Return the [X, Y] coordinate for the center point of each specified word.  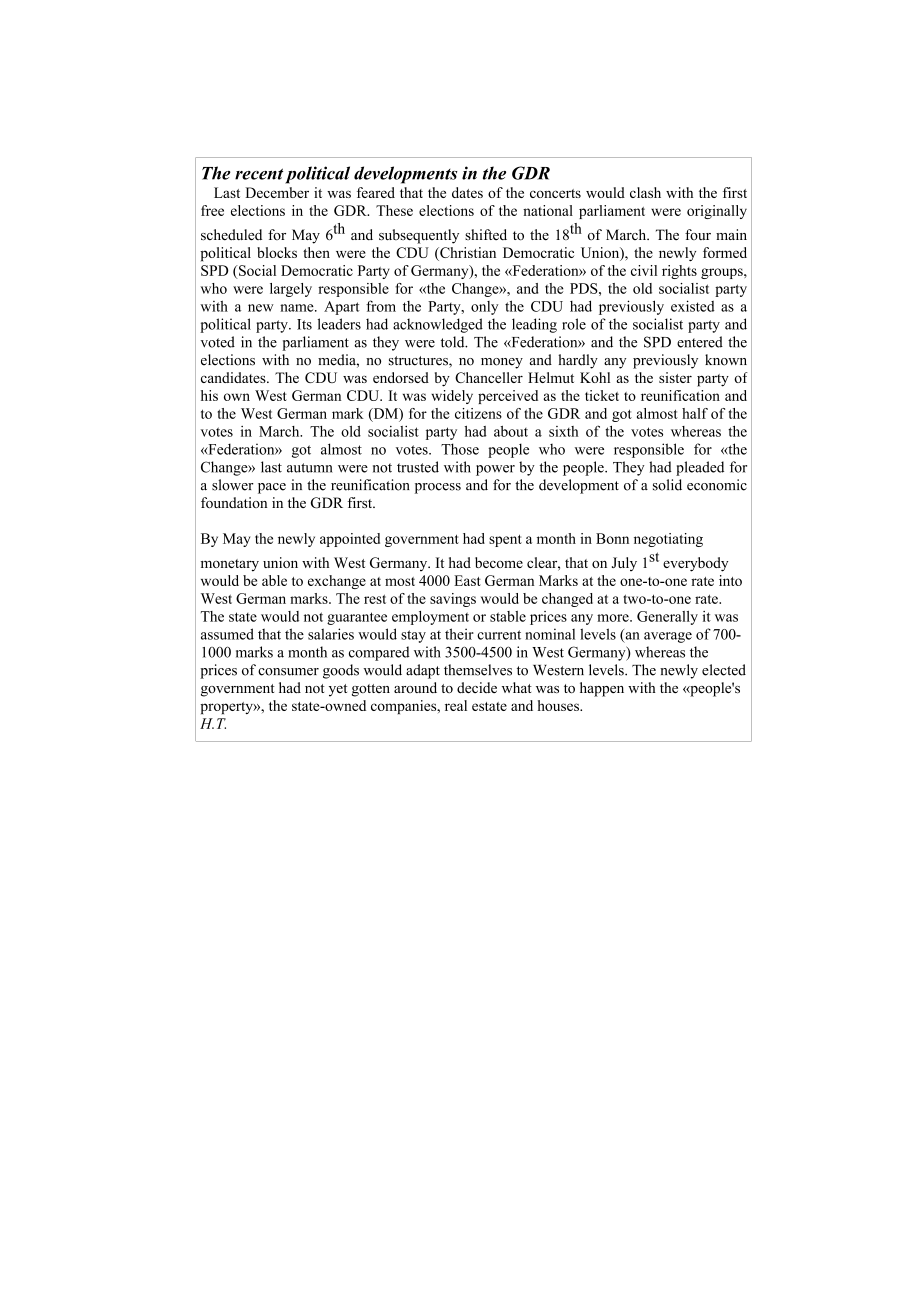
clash [645, 192]
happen [602, 689]
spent [505, 541]
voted [218, 342]
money [502, 363]
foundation [234, 502]
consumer [288, 672]
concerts [555, 193]
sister [675, 377]
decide [477, 687]
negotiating [668, 540]
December [277, 192]
